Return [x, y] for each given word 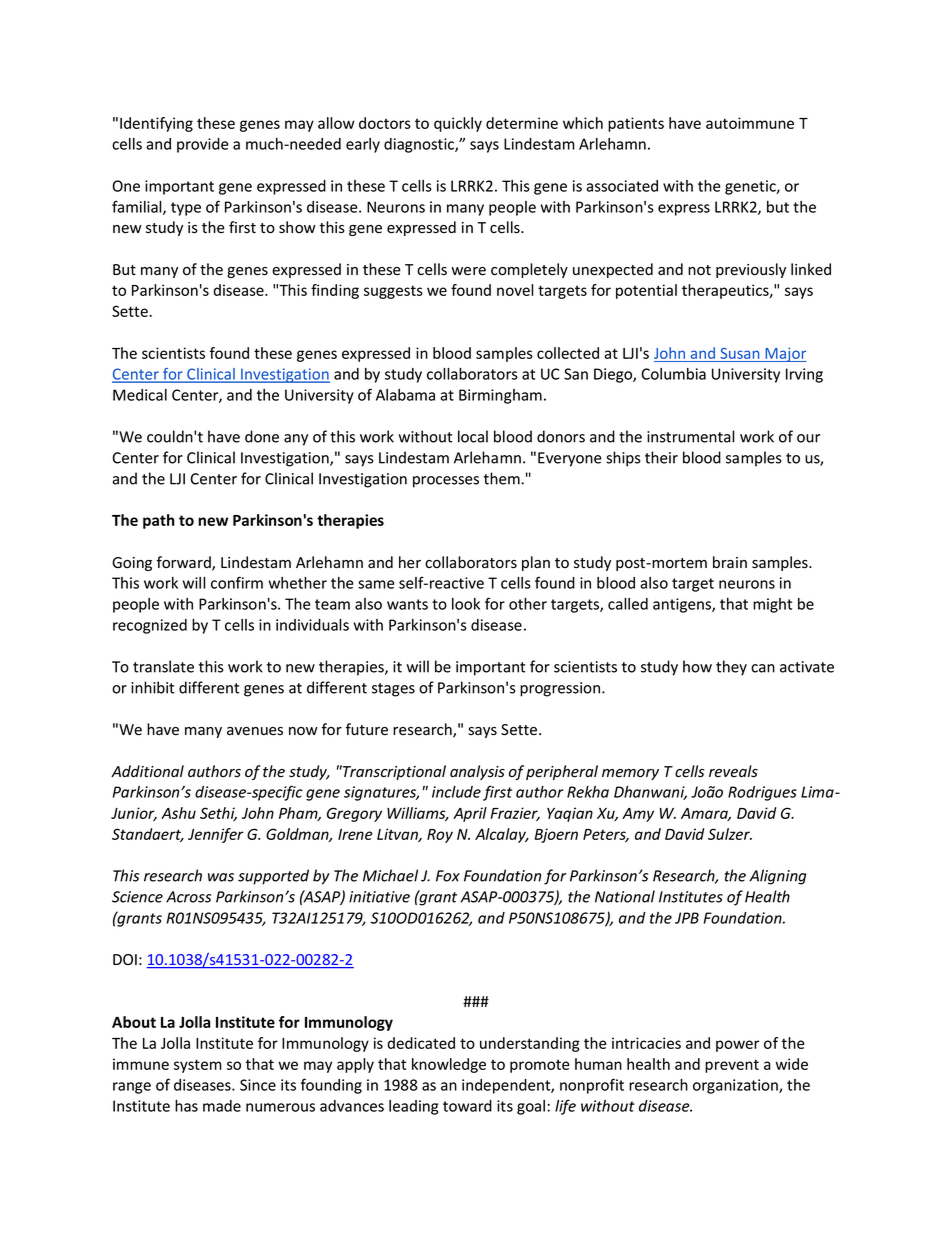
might [772, 605]
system [198, 1066]
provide [203, 145]
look [466, 604]
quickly [458, 124]
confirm [237, 582]
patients [636, 124]
